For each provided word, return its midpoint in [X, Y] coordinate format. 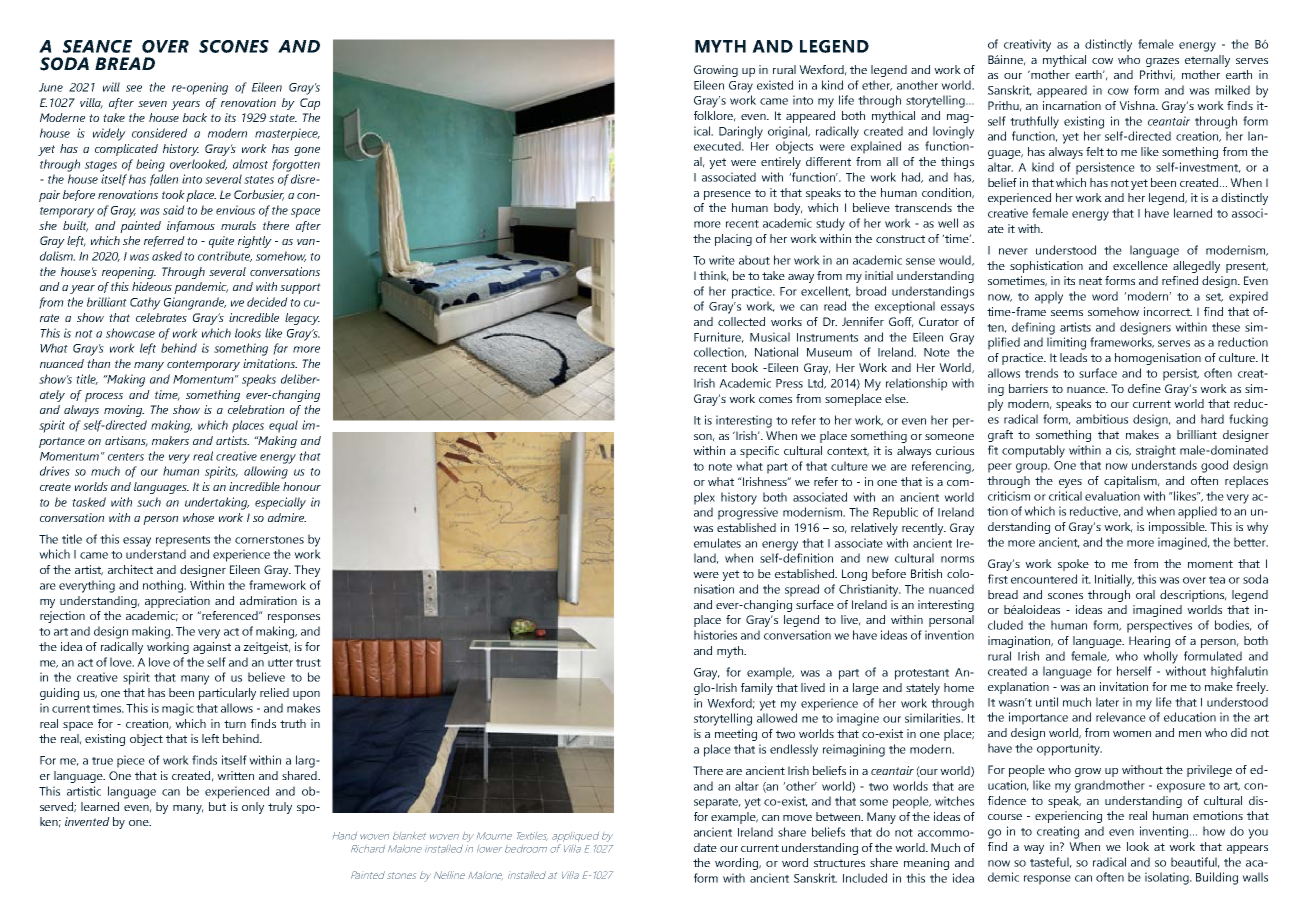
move [797, 818]
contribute [225, 256]
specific [759, 452]
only [253, 808]
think [714, 276]
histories [715, 635]
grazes [1162, 62]
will [111, 87]
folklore [715, 116]
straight [1156, 451]
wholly [1160, 657]
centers [126, 457]
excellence [1140, 265]
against [212, 648]
